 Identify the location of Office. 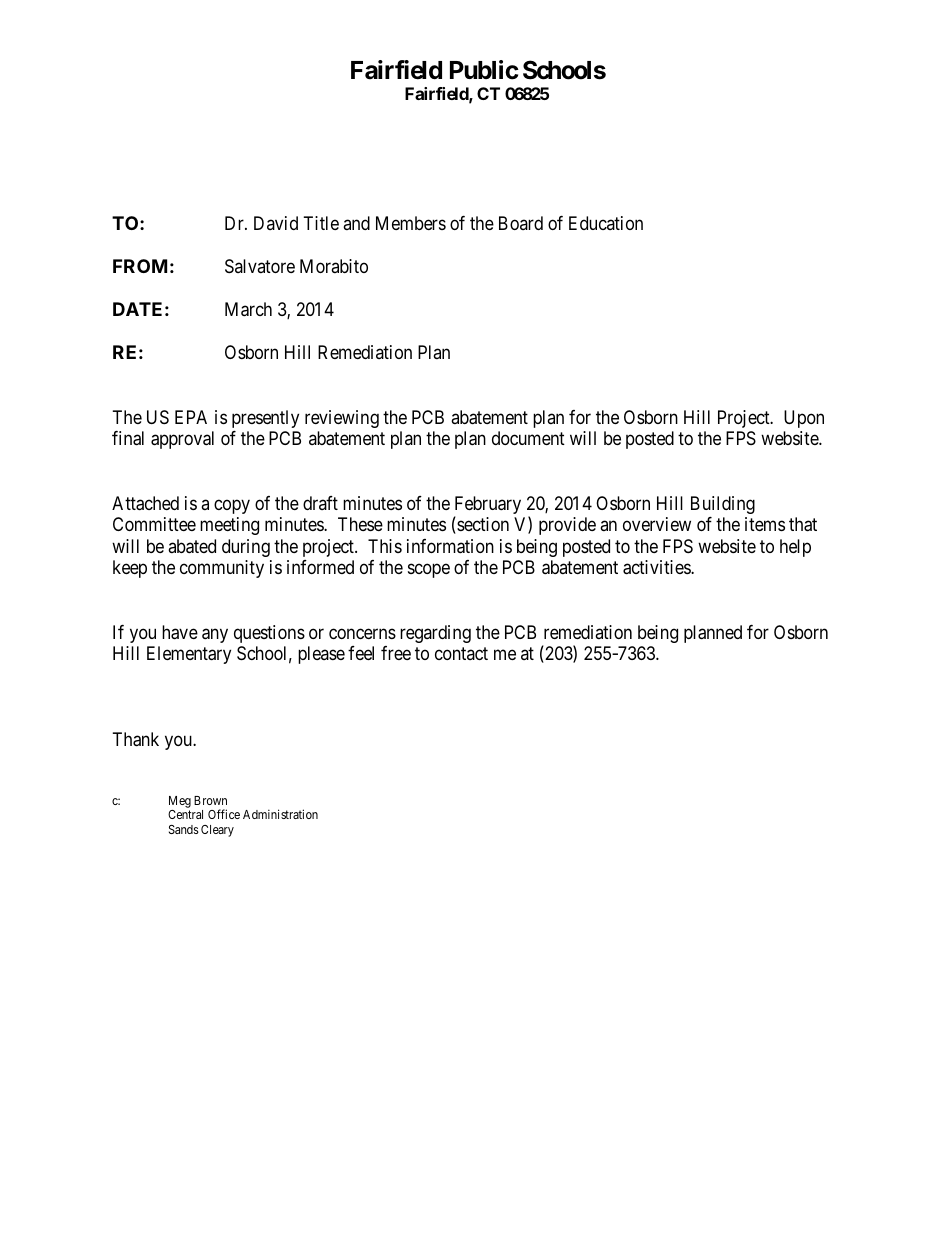
(224, 814).
